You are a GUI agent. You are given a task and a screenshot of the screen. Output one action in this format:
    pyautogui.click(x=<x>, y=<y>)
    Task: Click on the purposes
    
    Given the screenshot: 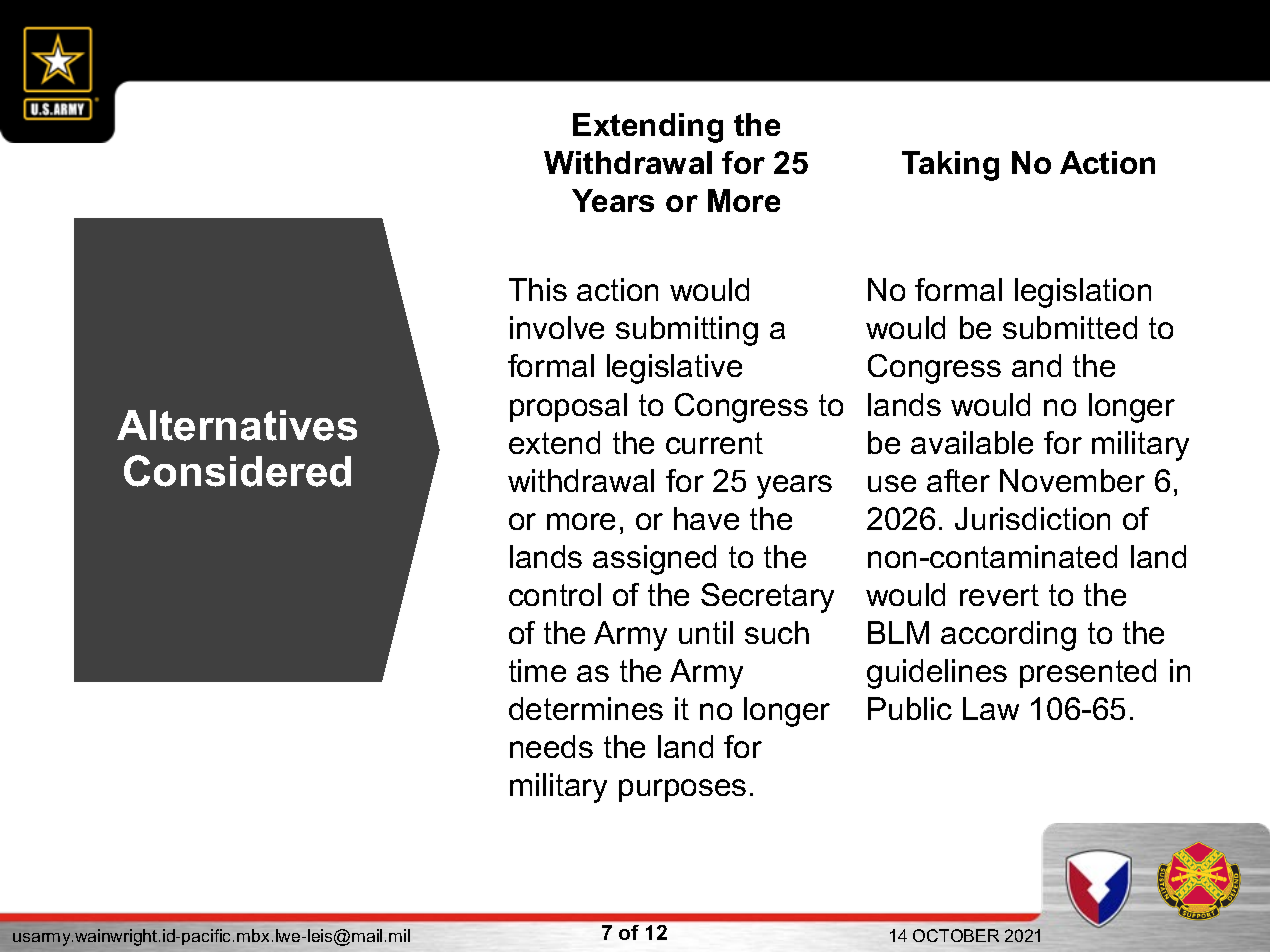 What is the action you would take?
    pyautogui.click(x=682, y=790)
